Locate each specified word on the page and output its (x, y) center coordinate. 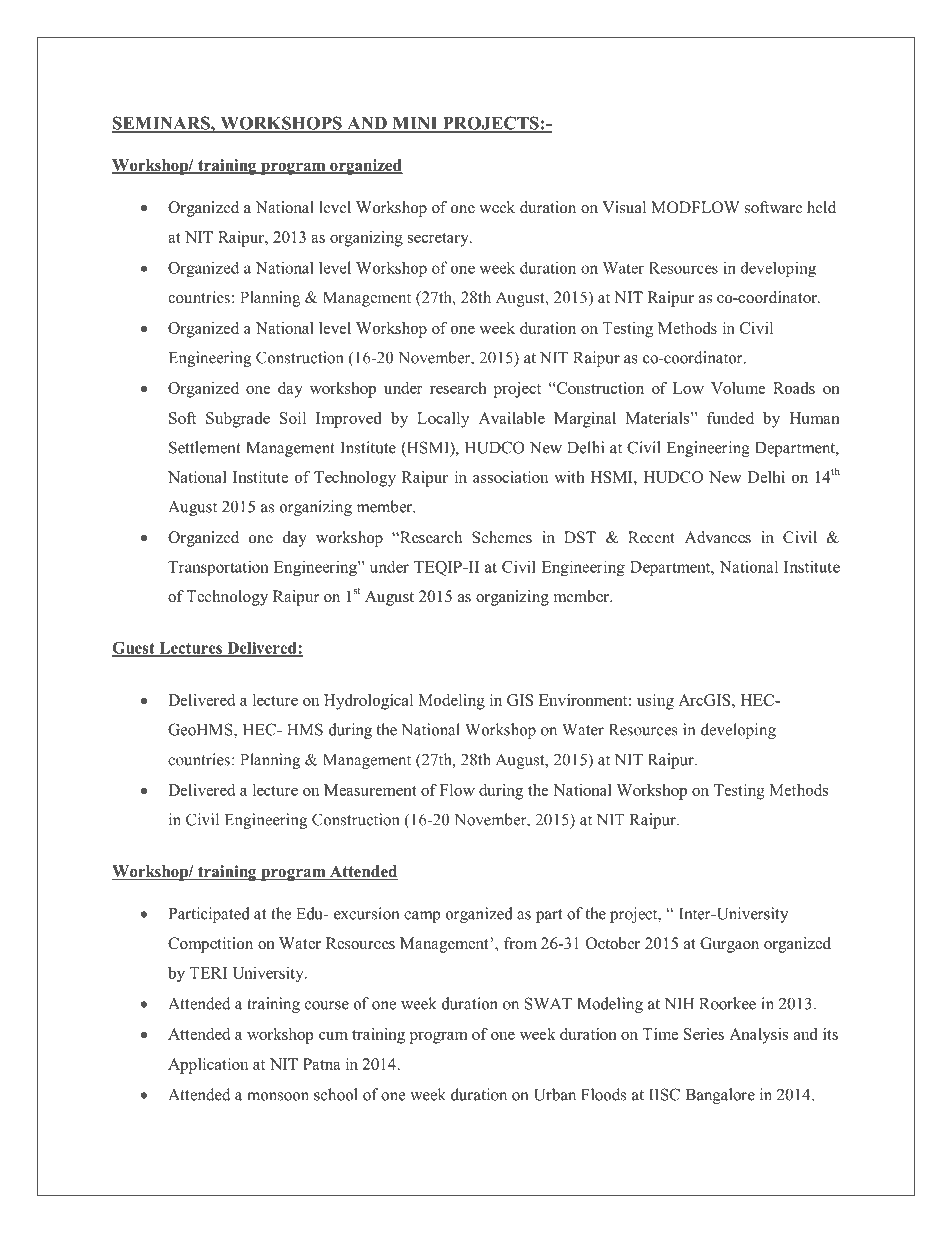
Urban (555, 1094)
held (821, 207)
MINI (415, 124)
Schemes (502, 537)
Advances (718, 537)
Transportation (218, 568)
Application (208, 1066)
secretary (439, 240)
